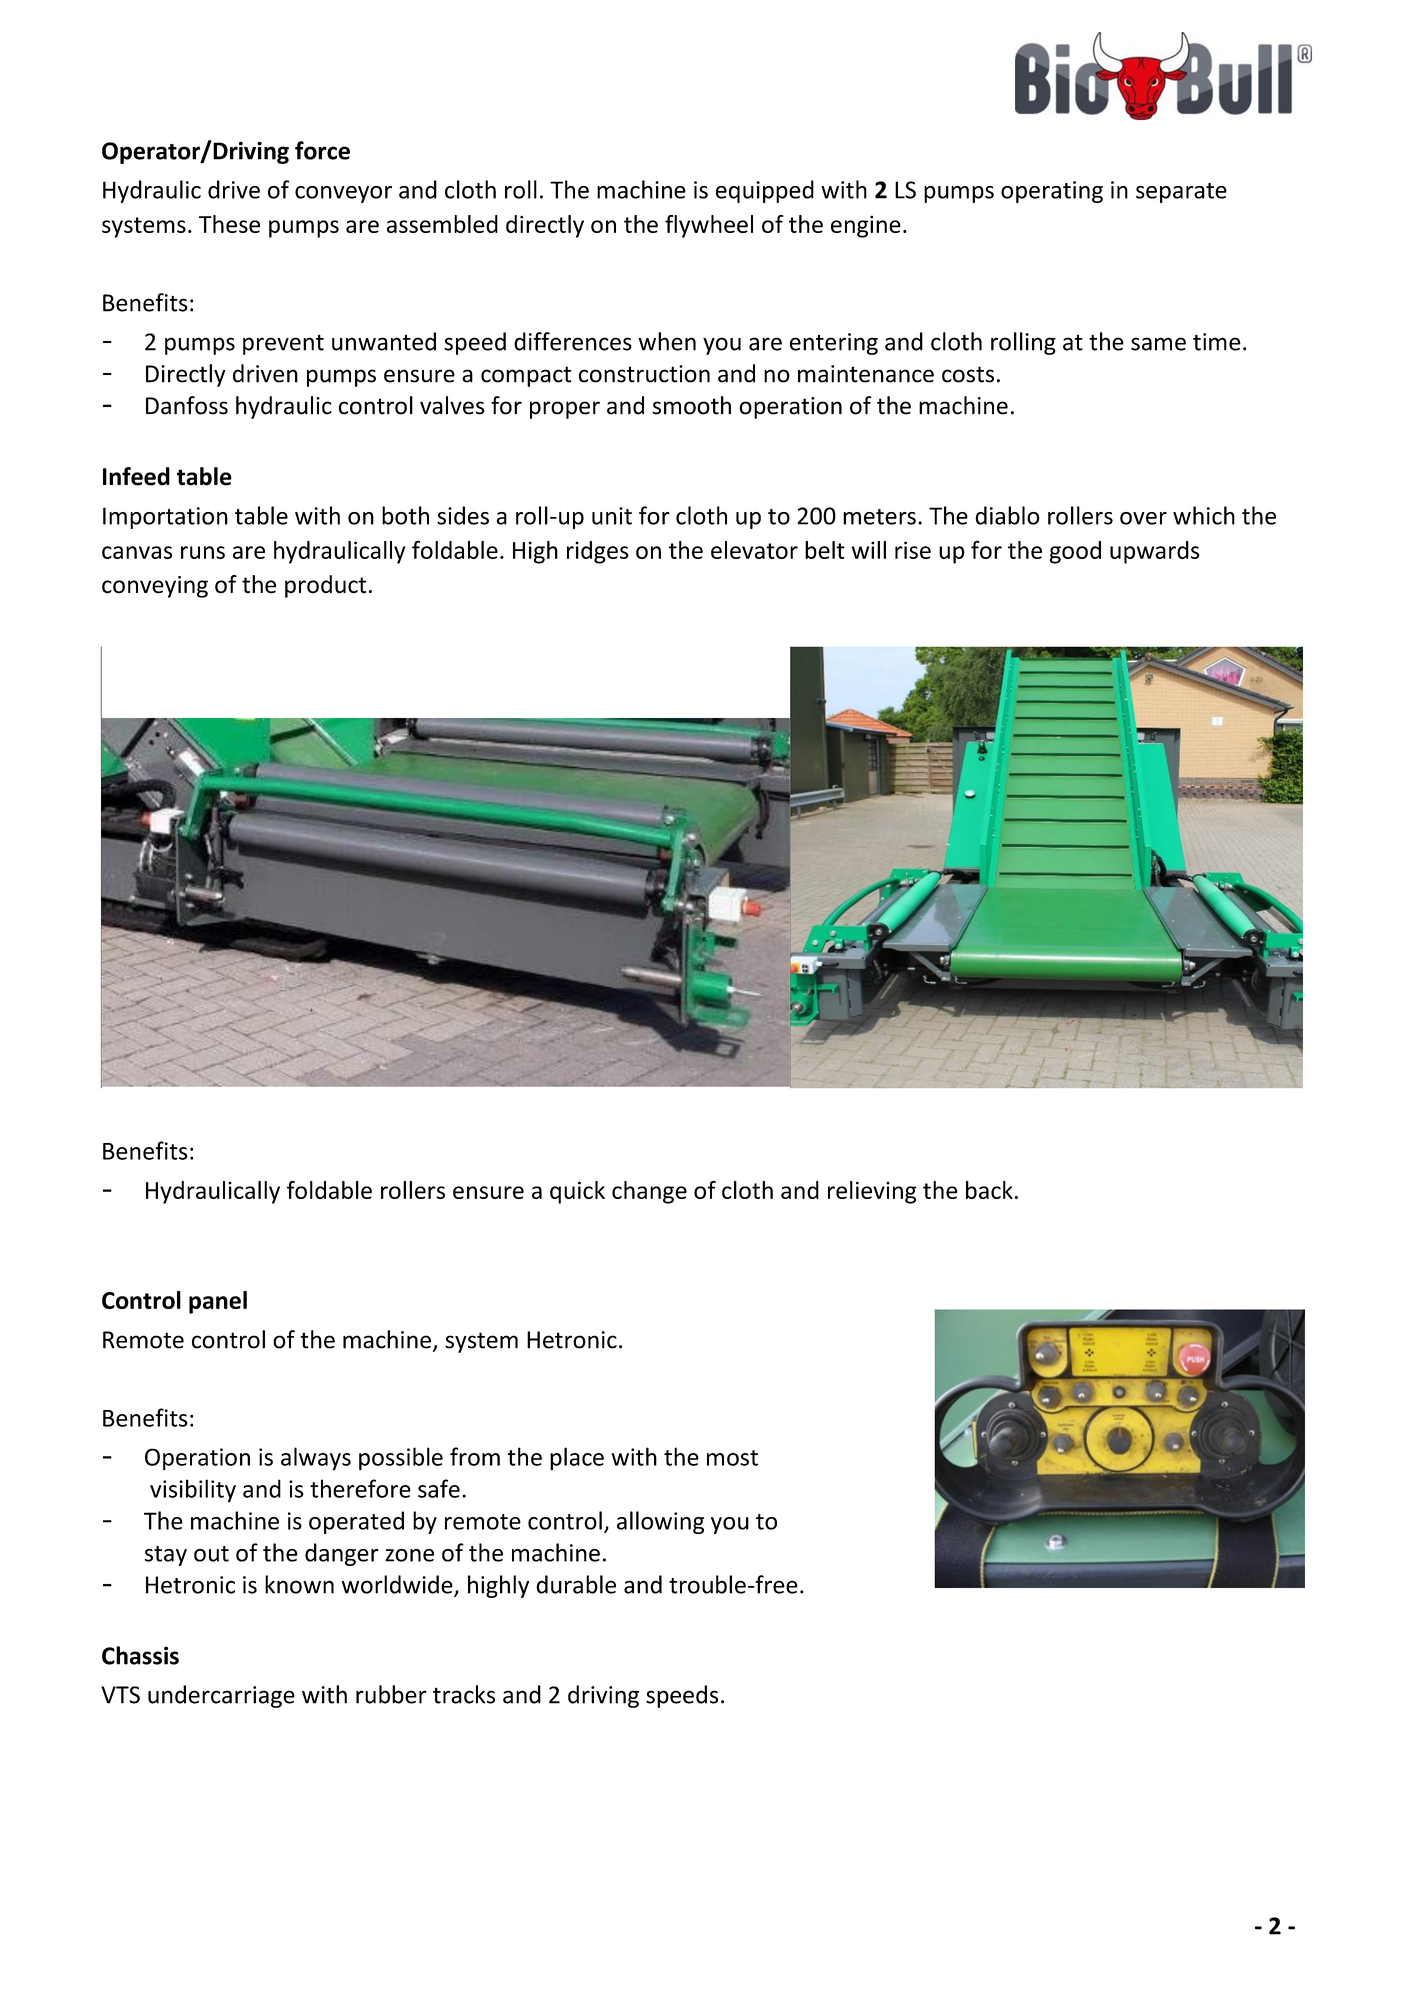 The image size is (1413, 1999). What do you see at coordinates (221, 1696) in the document?
I see `undercarriage` at bounding box center [221, 1696].
